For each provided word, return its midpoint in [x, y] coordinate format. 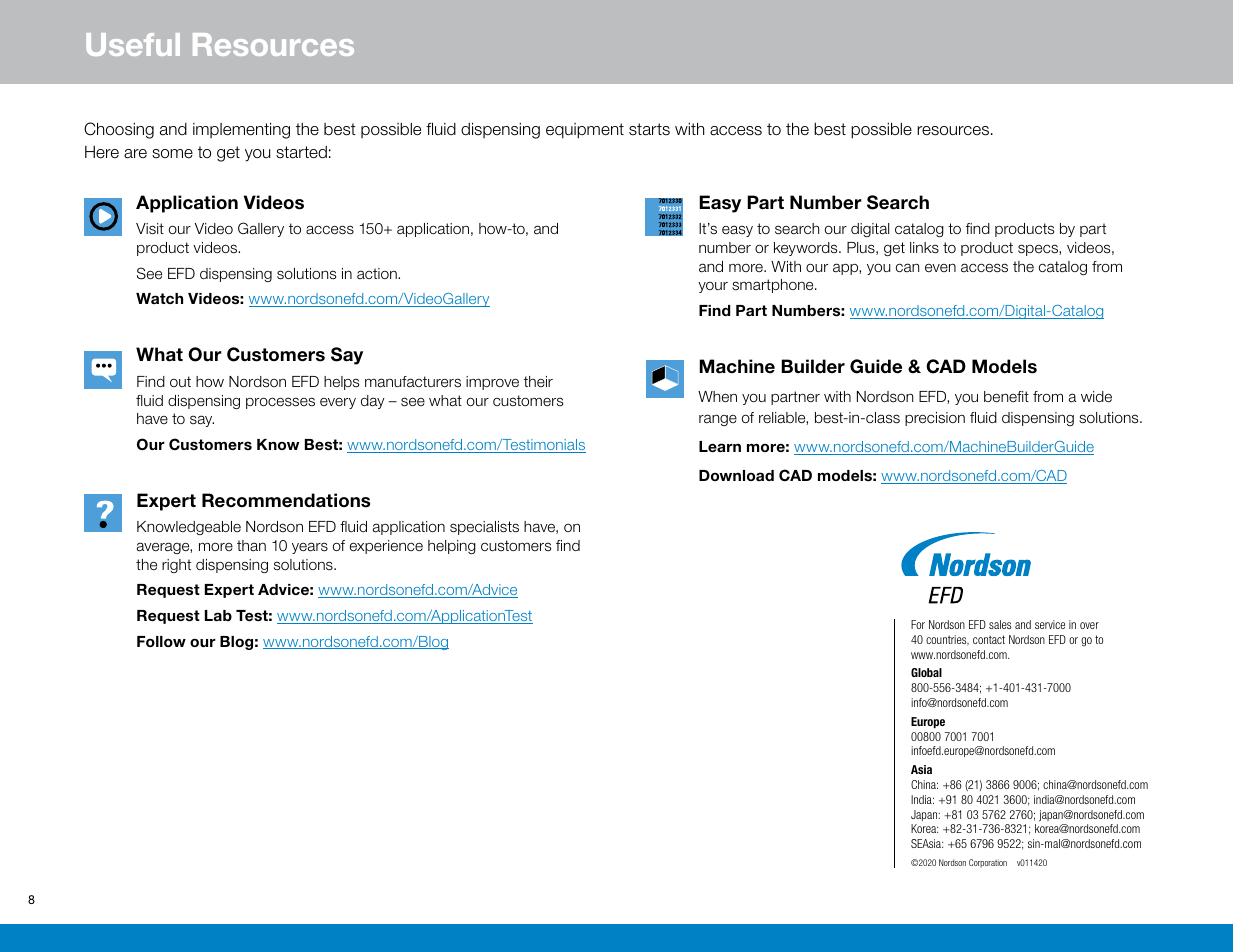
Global [926, 672]
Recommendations [286, 500]
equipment [585, 131]
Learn [720, 446]
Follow [161, 641]
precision [935, 419]
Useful [133, 44]
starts [649, 129]
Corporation [988, 863]
